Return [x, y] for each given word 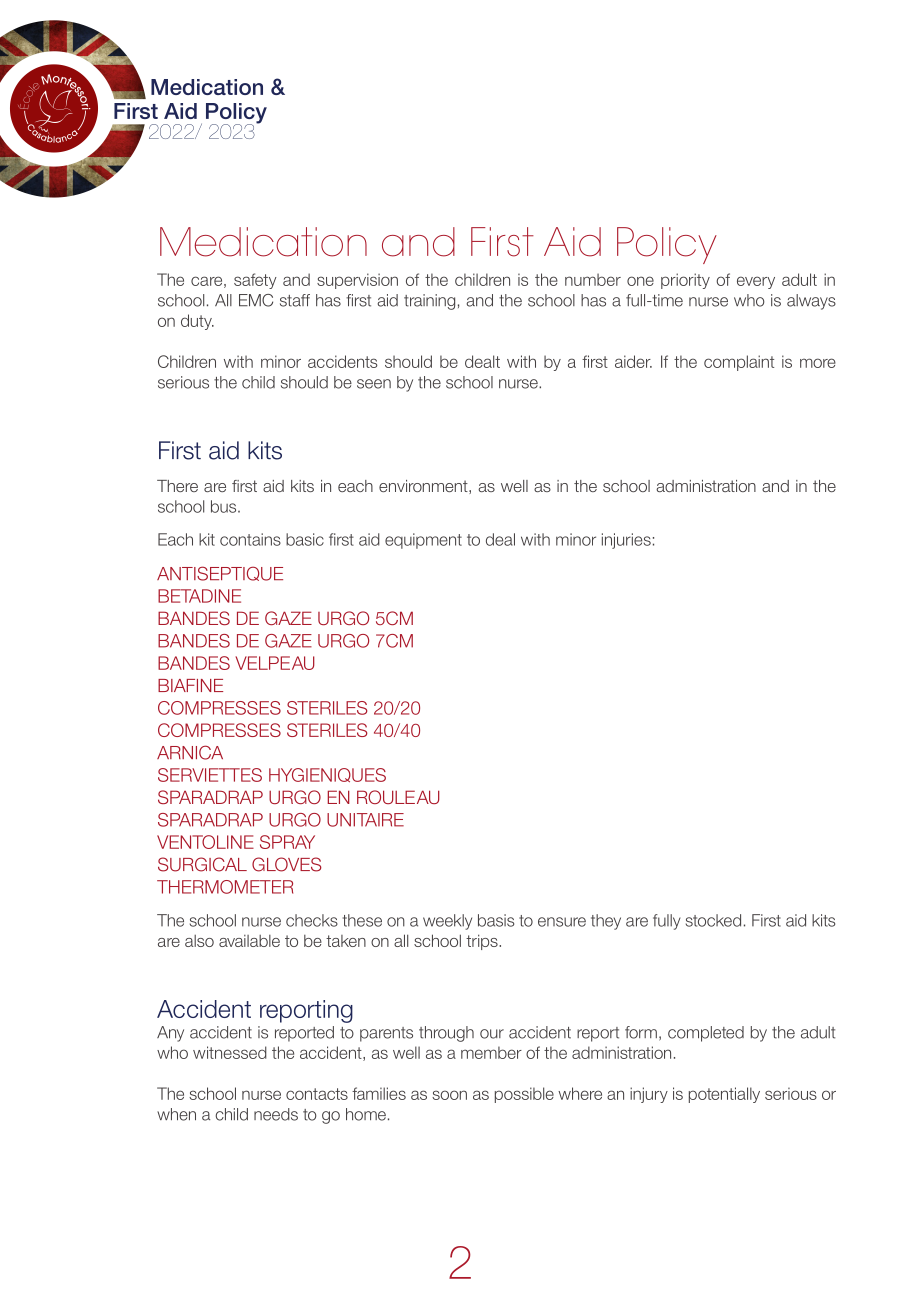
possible [524, 1095]
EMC [256, 300]
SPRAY [287, 842]
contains [250, 539]
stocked [713, 920]
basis [496, 920]
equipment [423, 541]
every [756, 282]
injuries [626, 541]
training [429, 302]
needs [276, 1114]
